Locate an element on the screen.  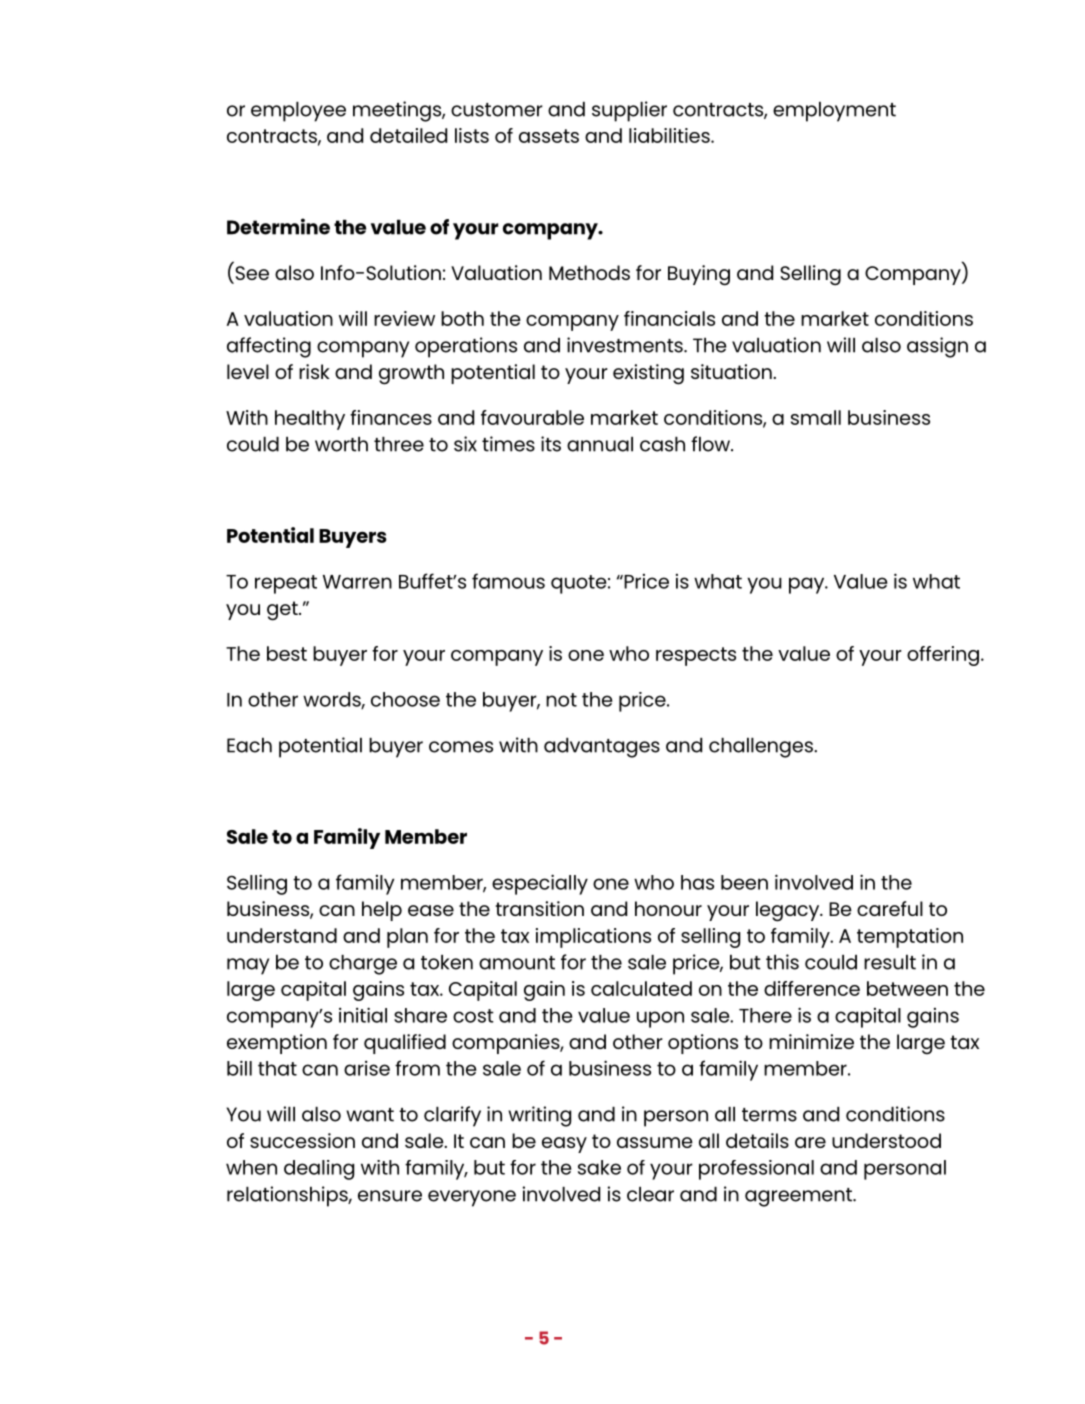
best is located at coordinates (287, 653).
